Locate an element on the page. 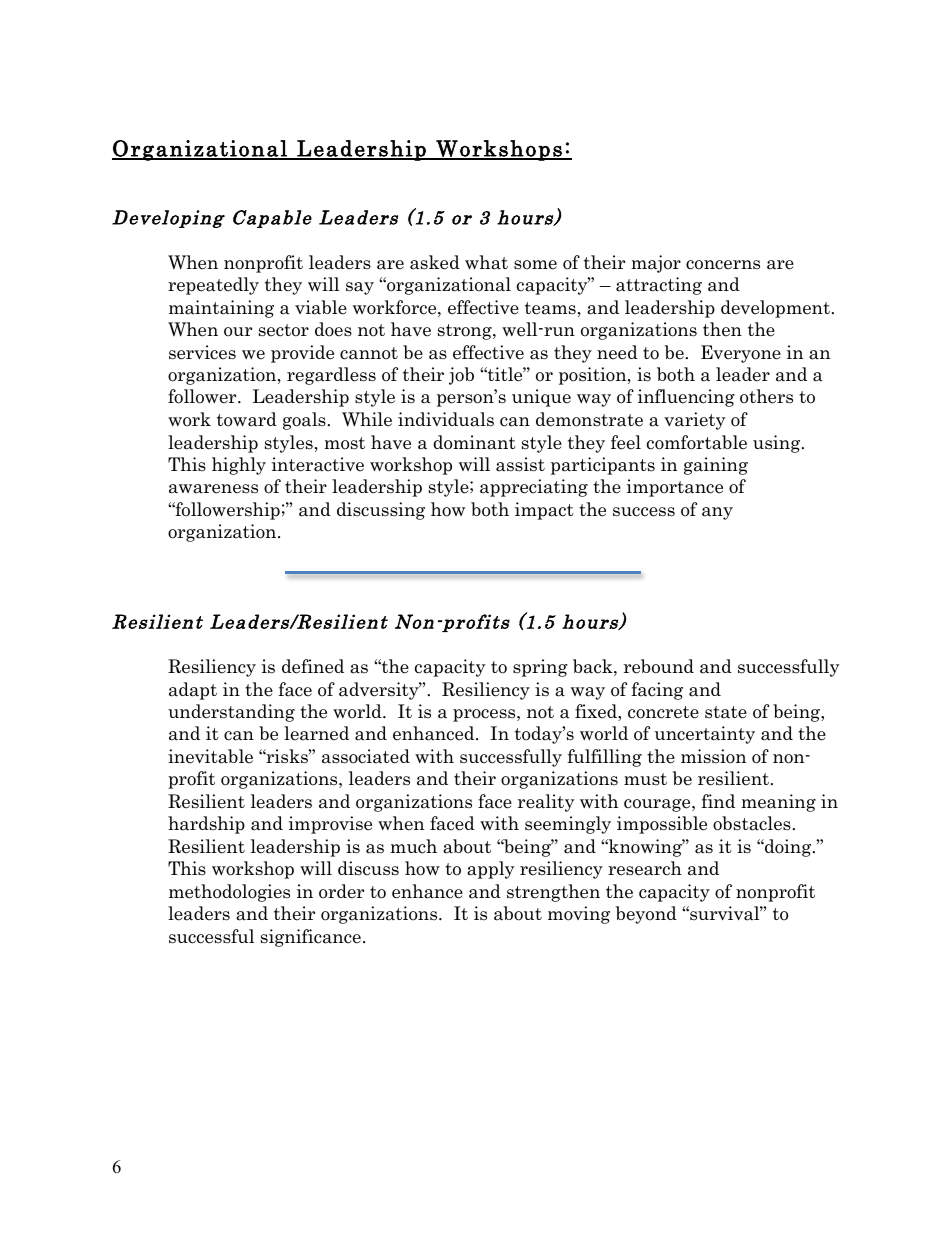  methodologies is located at coordinates (229, 893).
